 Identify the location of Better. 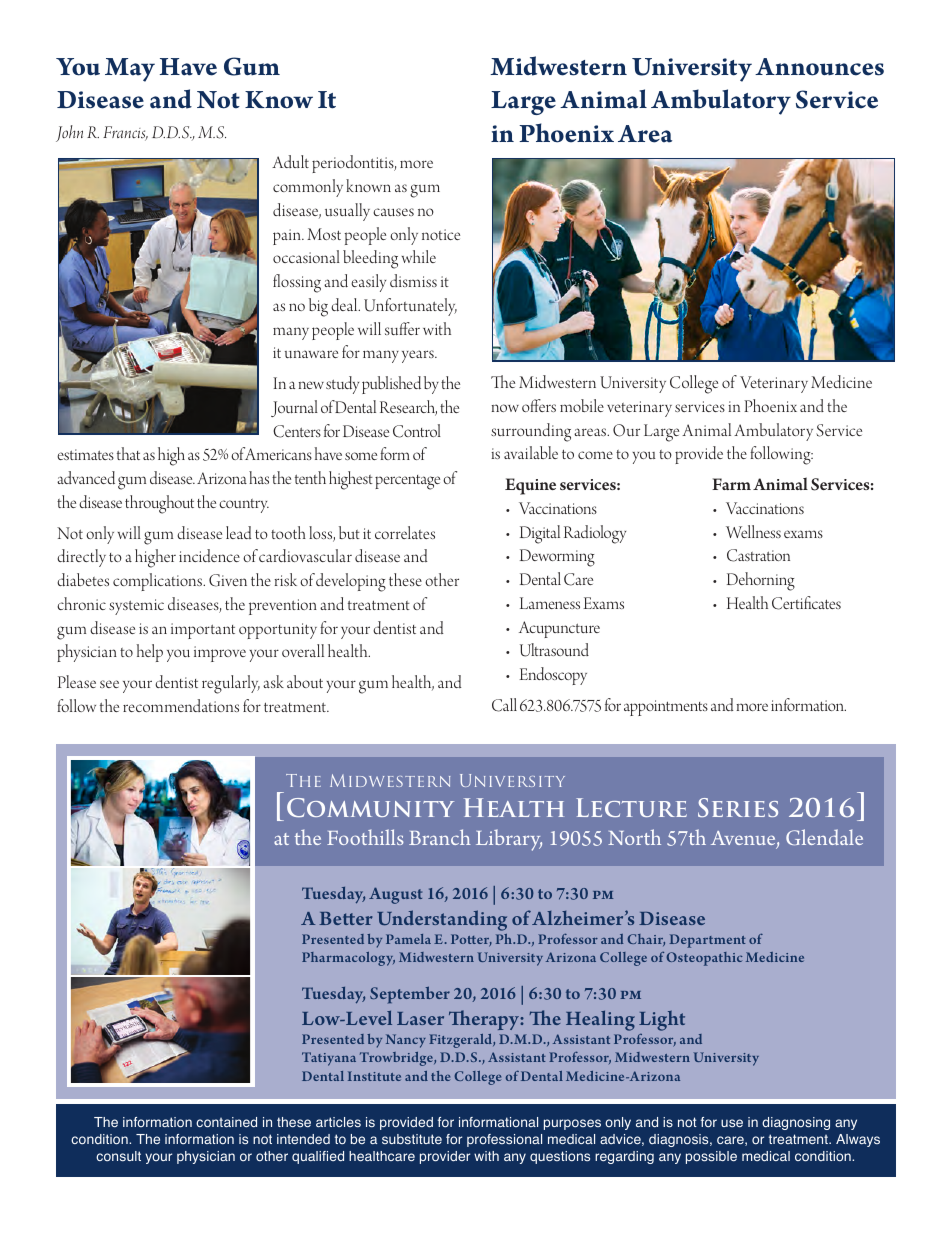
(346, 918).
